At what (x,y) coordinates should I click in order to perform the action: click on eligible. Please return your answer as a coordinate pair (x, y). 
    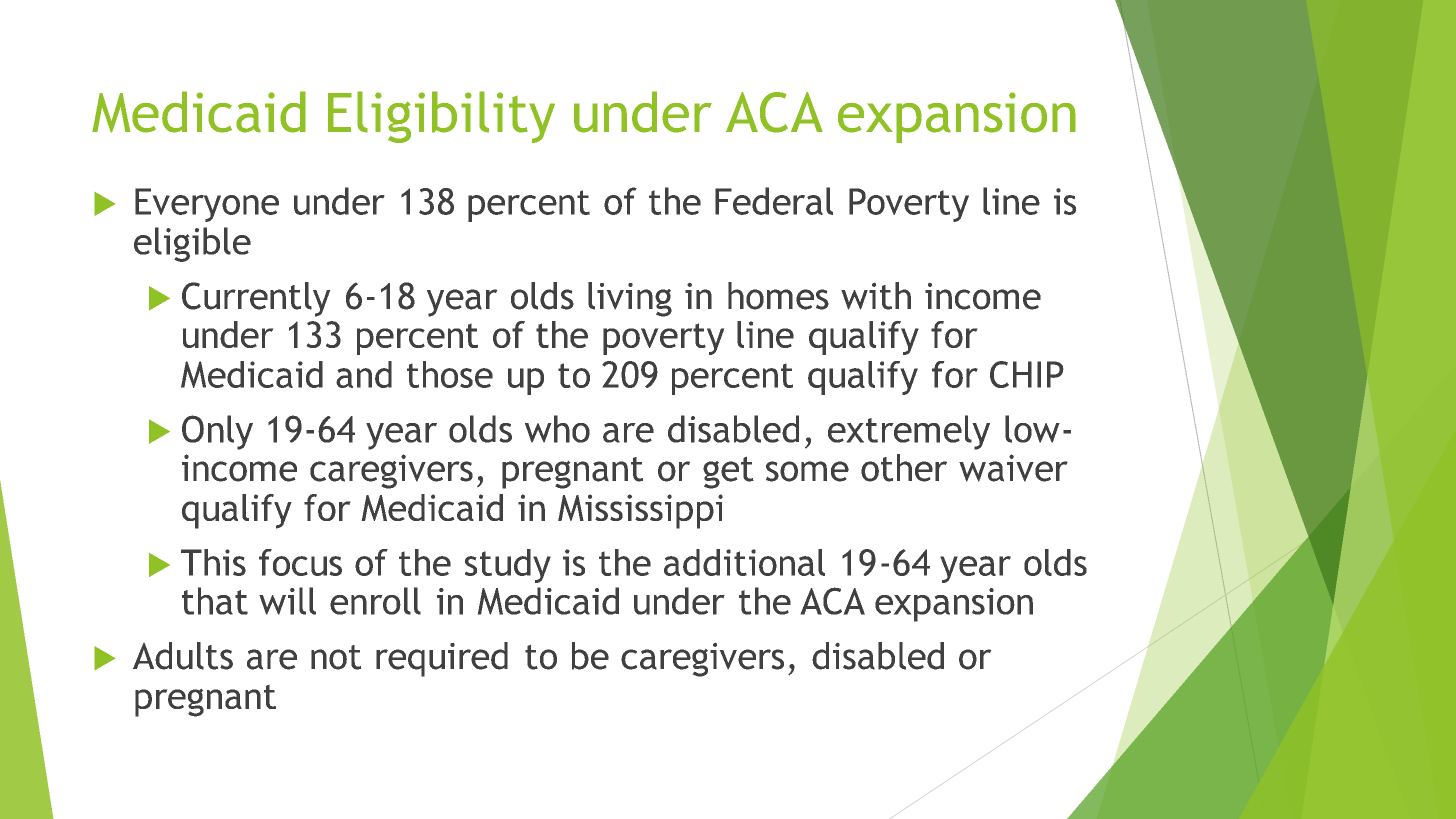
    Looking at the image, I should click on (192, 244).
